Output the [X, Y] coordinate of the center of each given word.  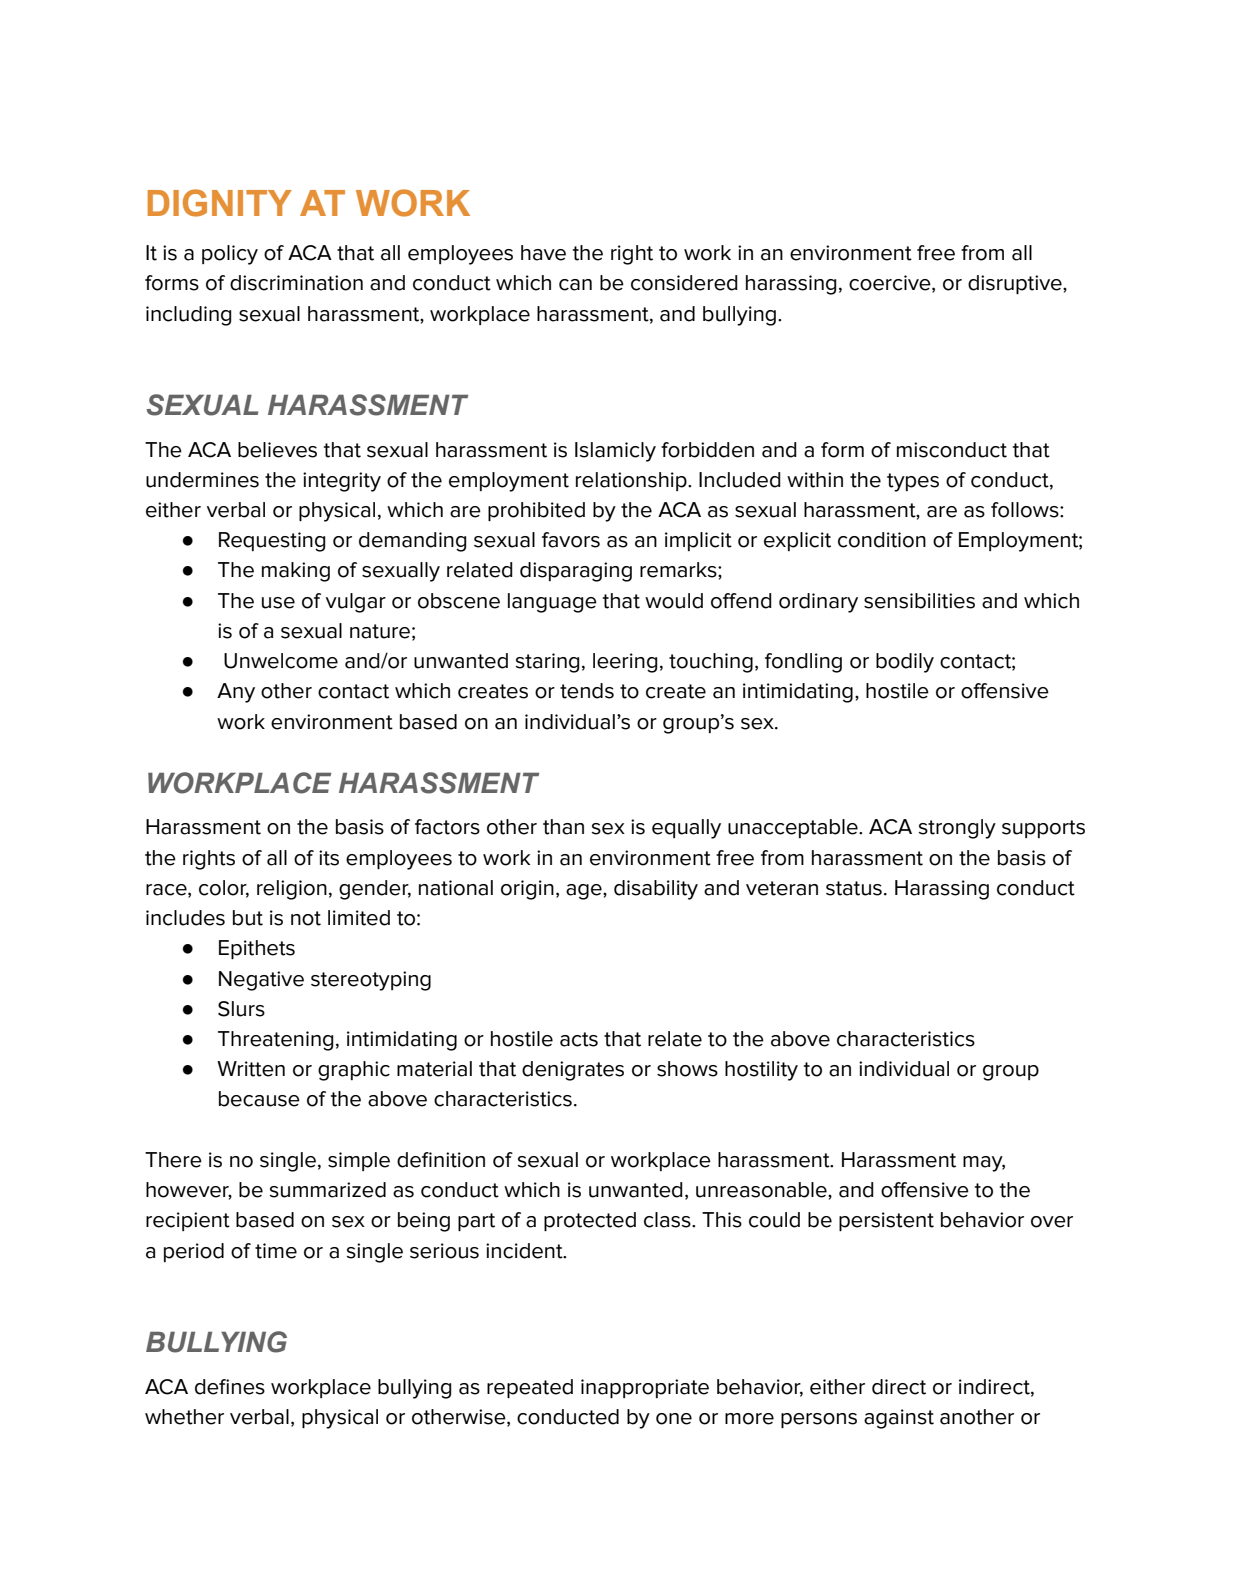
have [543, 253]
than [563, 827]
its [329, 858]
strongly [957, 829]
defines [230, 1387]
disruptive [1016, 284]
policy [230, 255]
